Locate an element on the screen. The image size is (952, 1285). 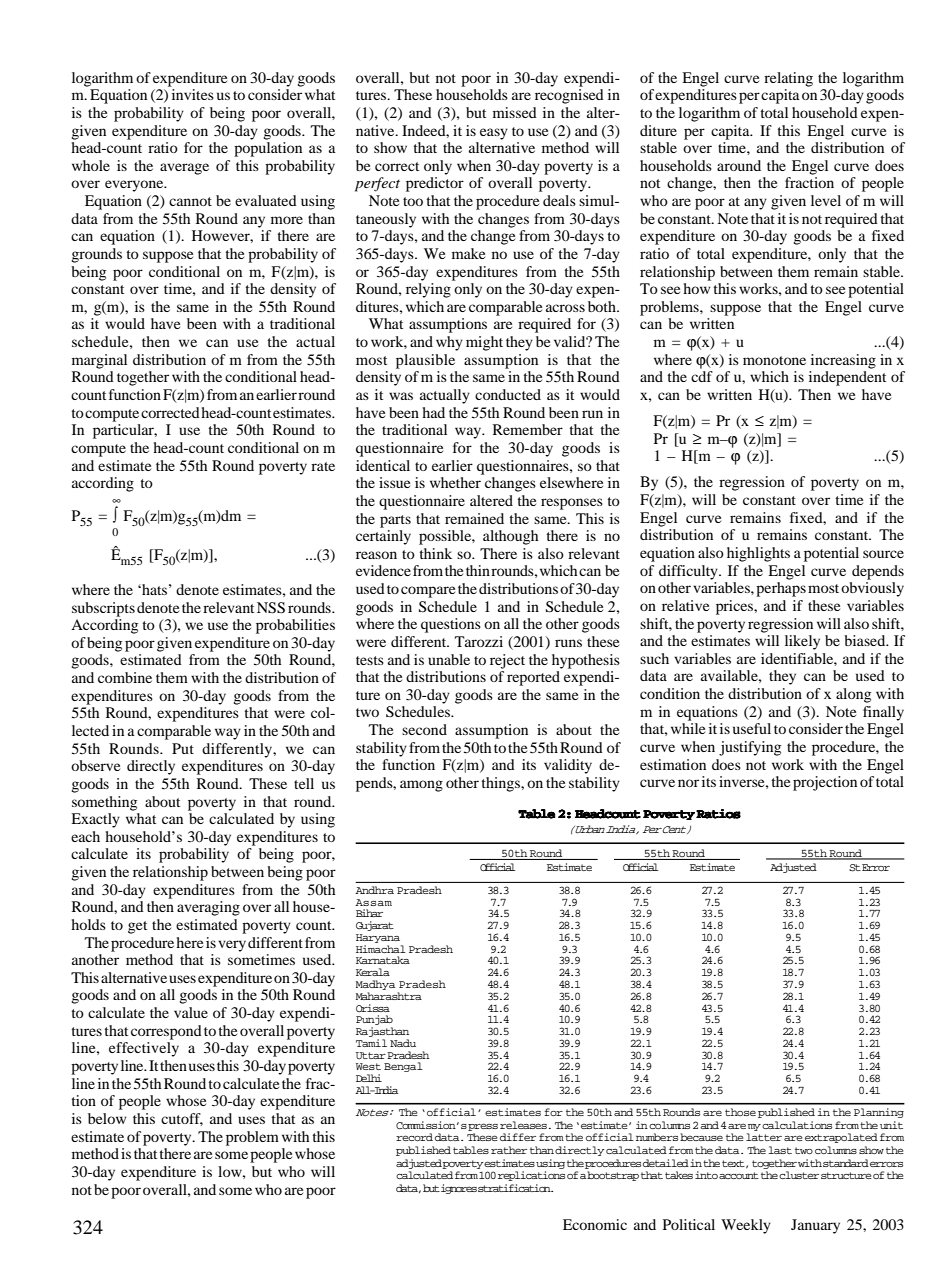
cluster is located at coordinates (799, 1175).
